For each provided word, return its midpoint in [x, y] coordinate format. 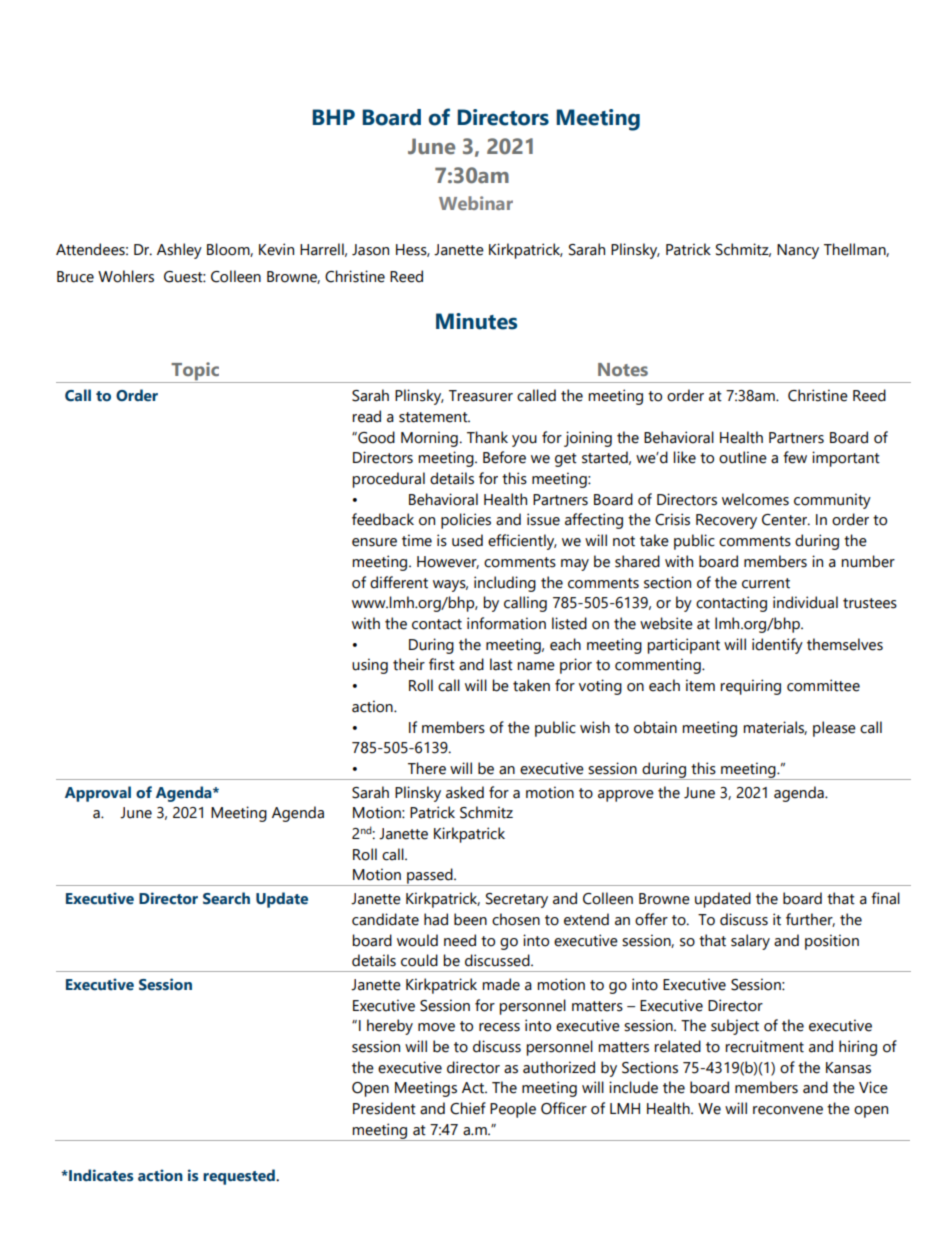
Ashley [179, 251]
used [467, 540]
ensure [374, 542]
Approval [98, 794]
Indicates [100, 1175]
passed [430, 877]
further [810, 920]
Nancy [798, 251]
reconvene [788, 1110]
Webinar [476, 203]
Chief [468, 1108]
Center [786, 520]
